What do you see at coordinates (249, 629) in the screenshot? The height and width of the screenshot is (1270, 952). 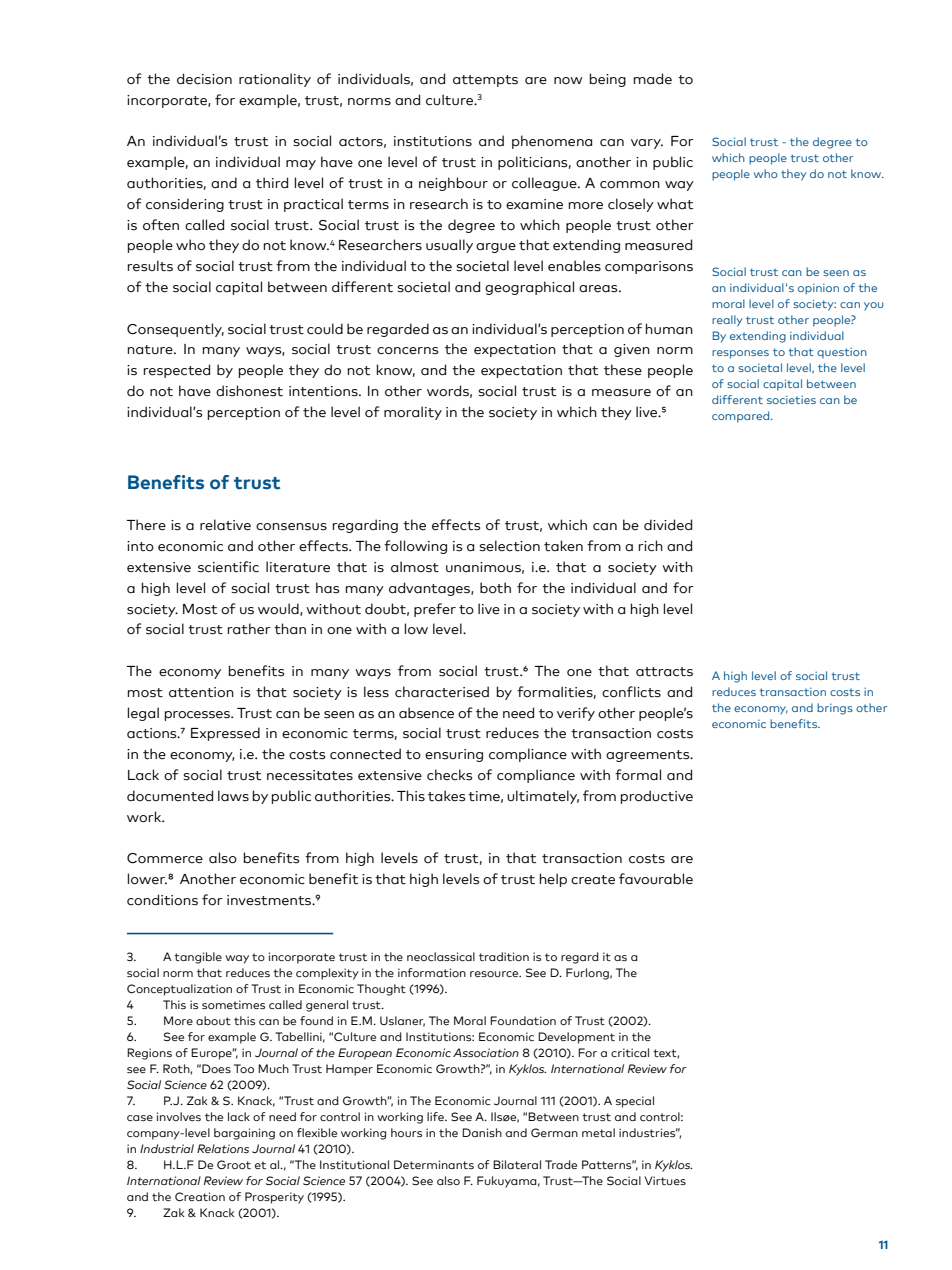 I see `rather` at bounding box center [249, 629].
